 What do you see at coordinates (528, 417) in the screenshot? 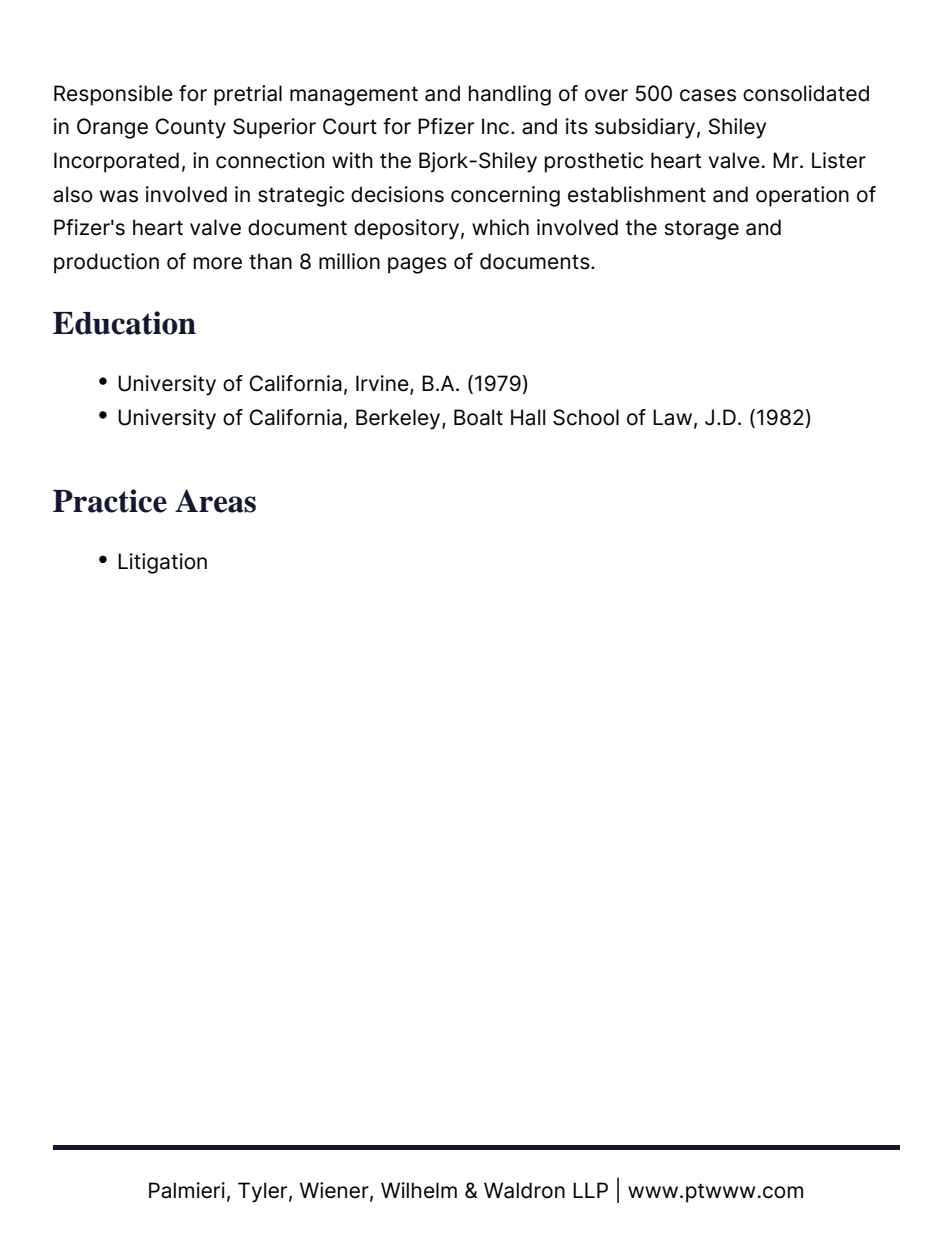
I see `Hall` at bounding box center [528, 417].
